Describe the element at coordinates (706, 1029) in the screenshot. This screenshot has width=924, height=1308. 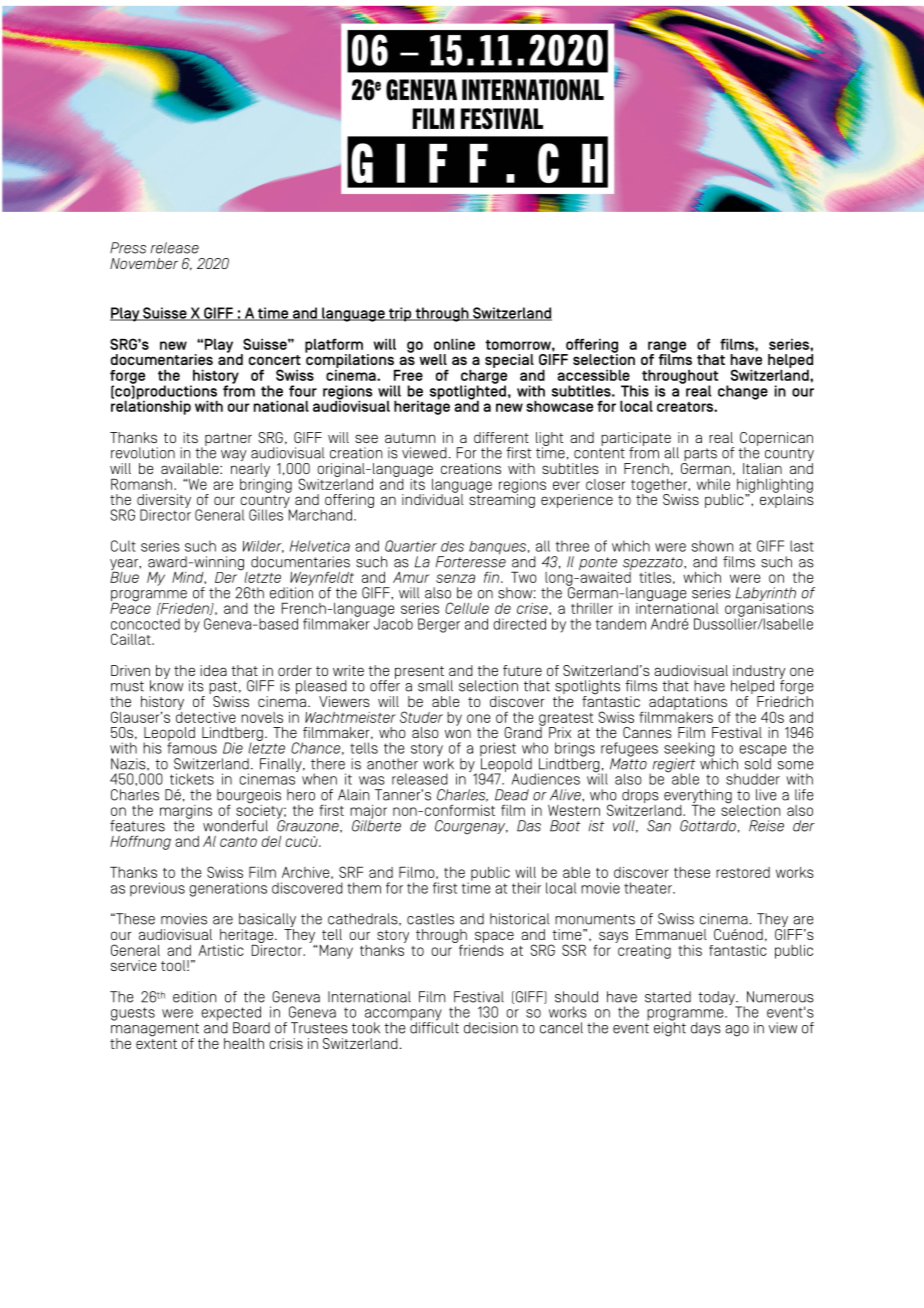
I see `days` at that location.
